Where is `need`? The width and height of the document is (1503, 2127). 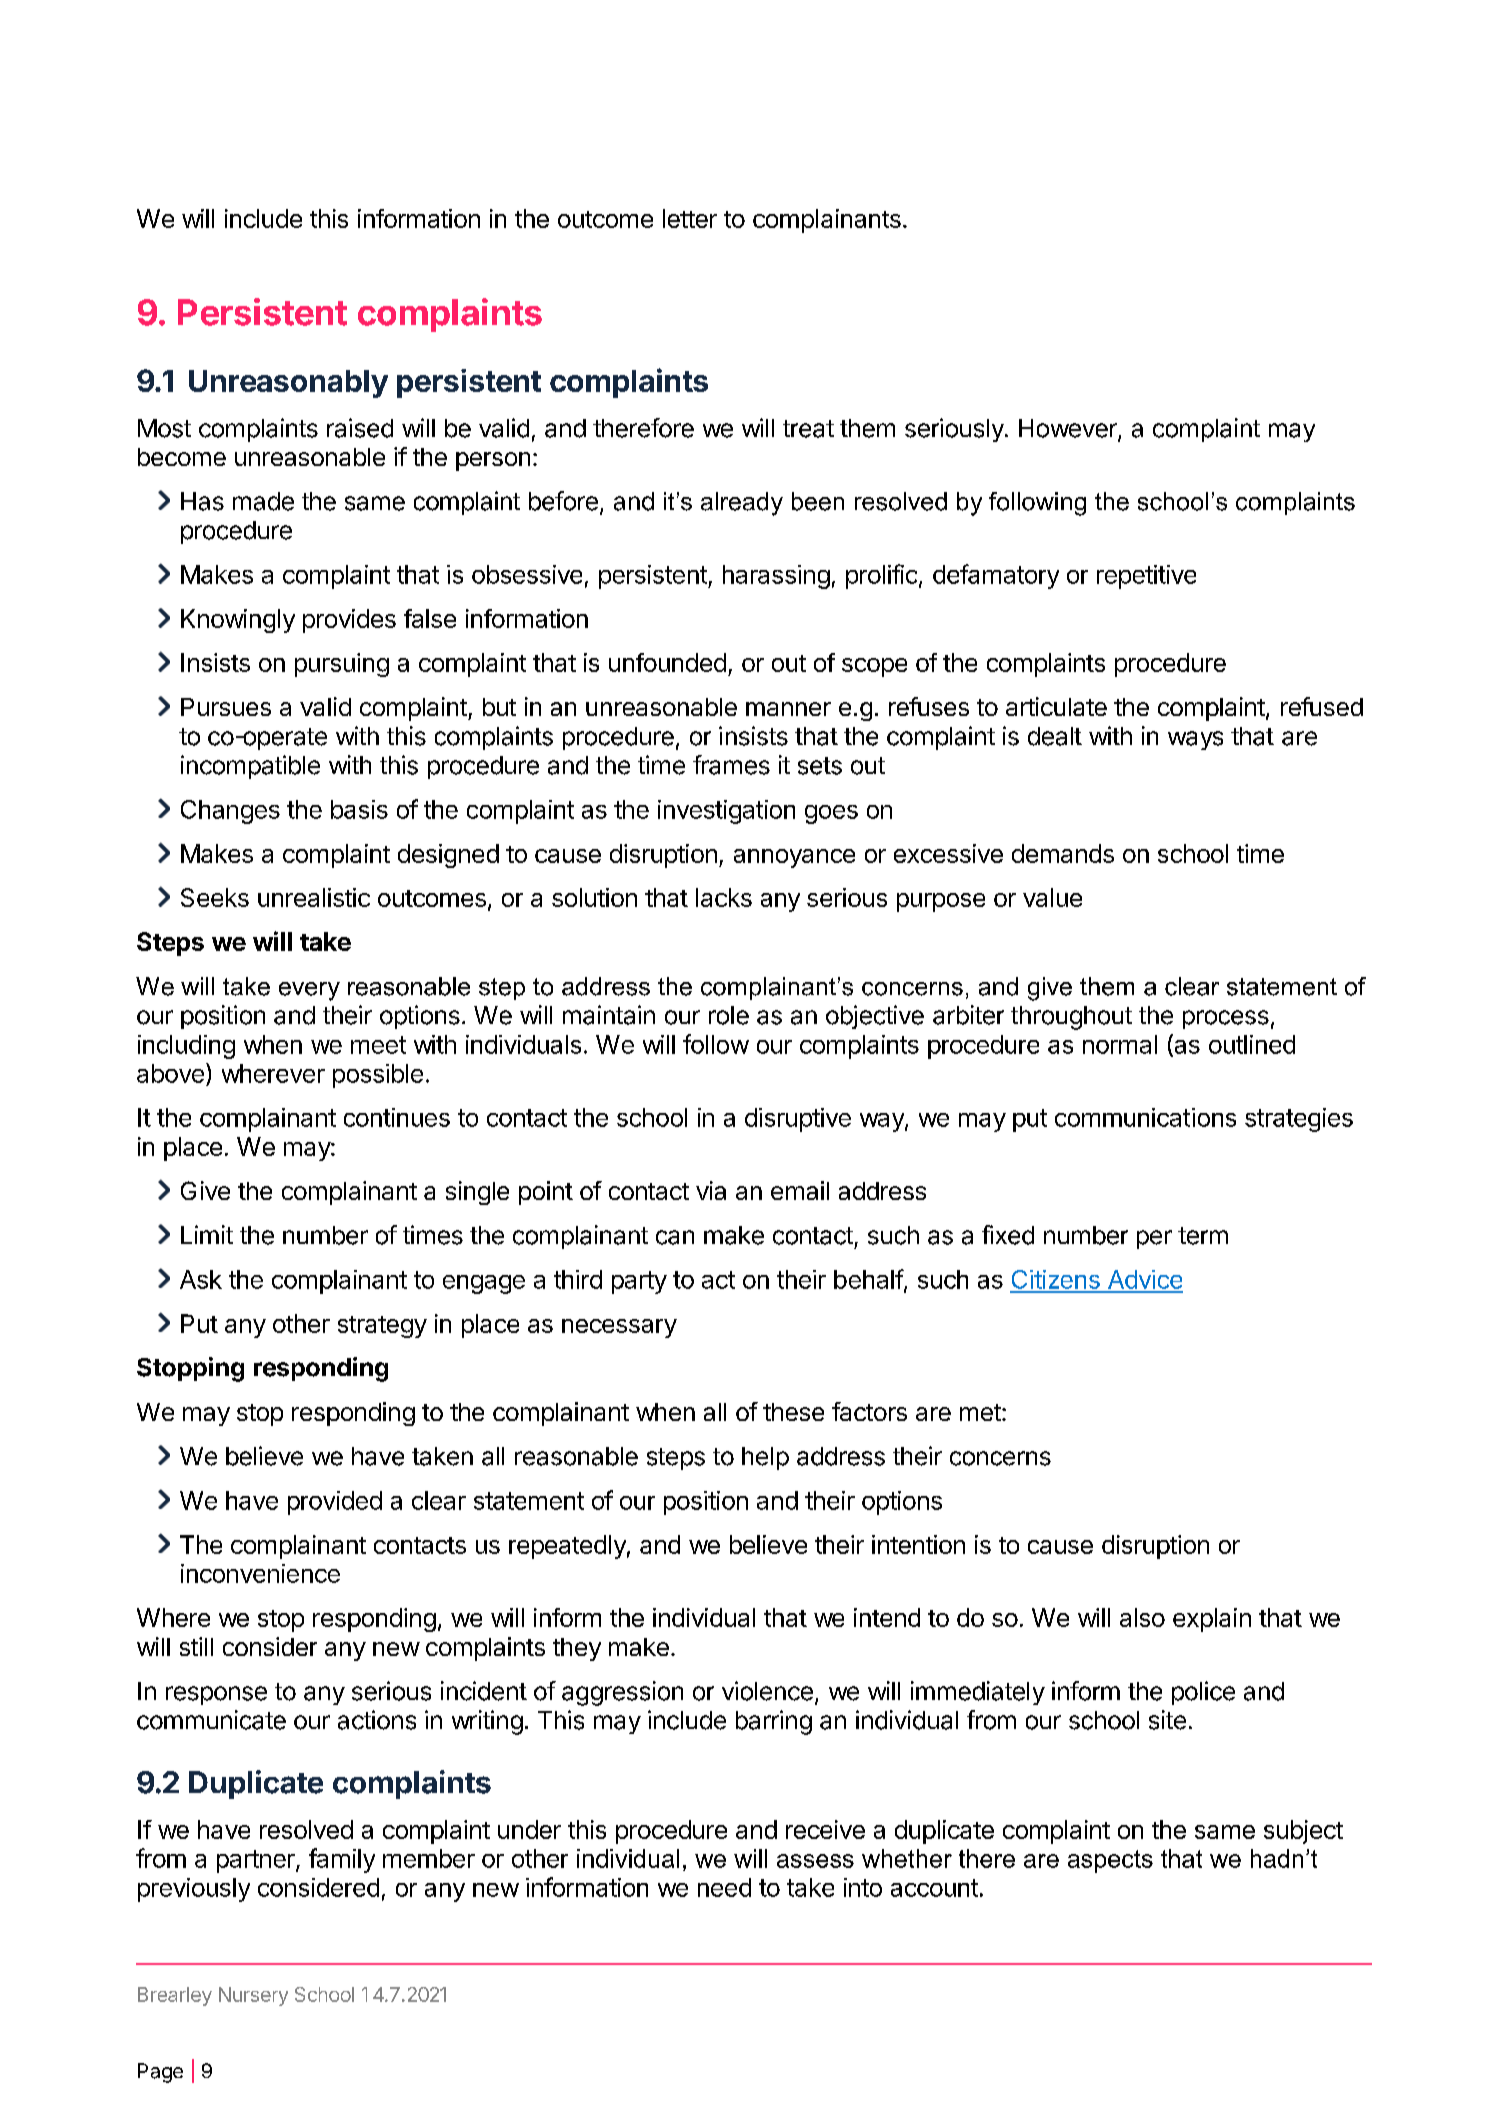 need is located at coordinates (724, 1887).
